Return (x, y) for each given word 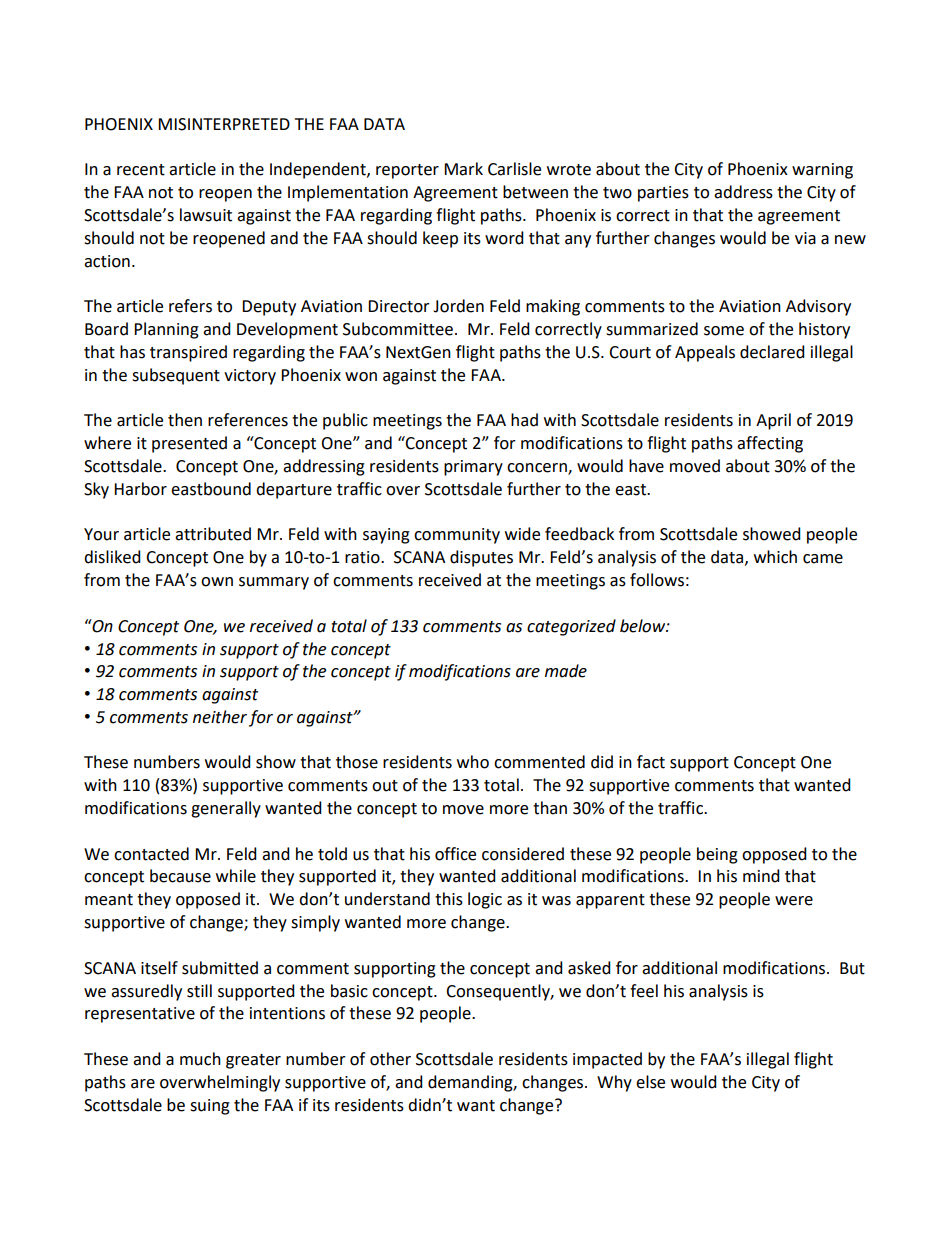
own (217, 582)
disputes (481, 558)
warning (822, 171)
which (775, 557)
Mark (463, 169)
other (390, 1059)
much (200, 1059)
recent (141, 170)
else (650, 1082)
